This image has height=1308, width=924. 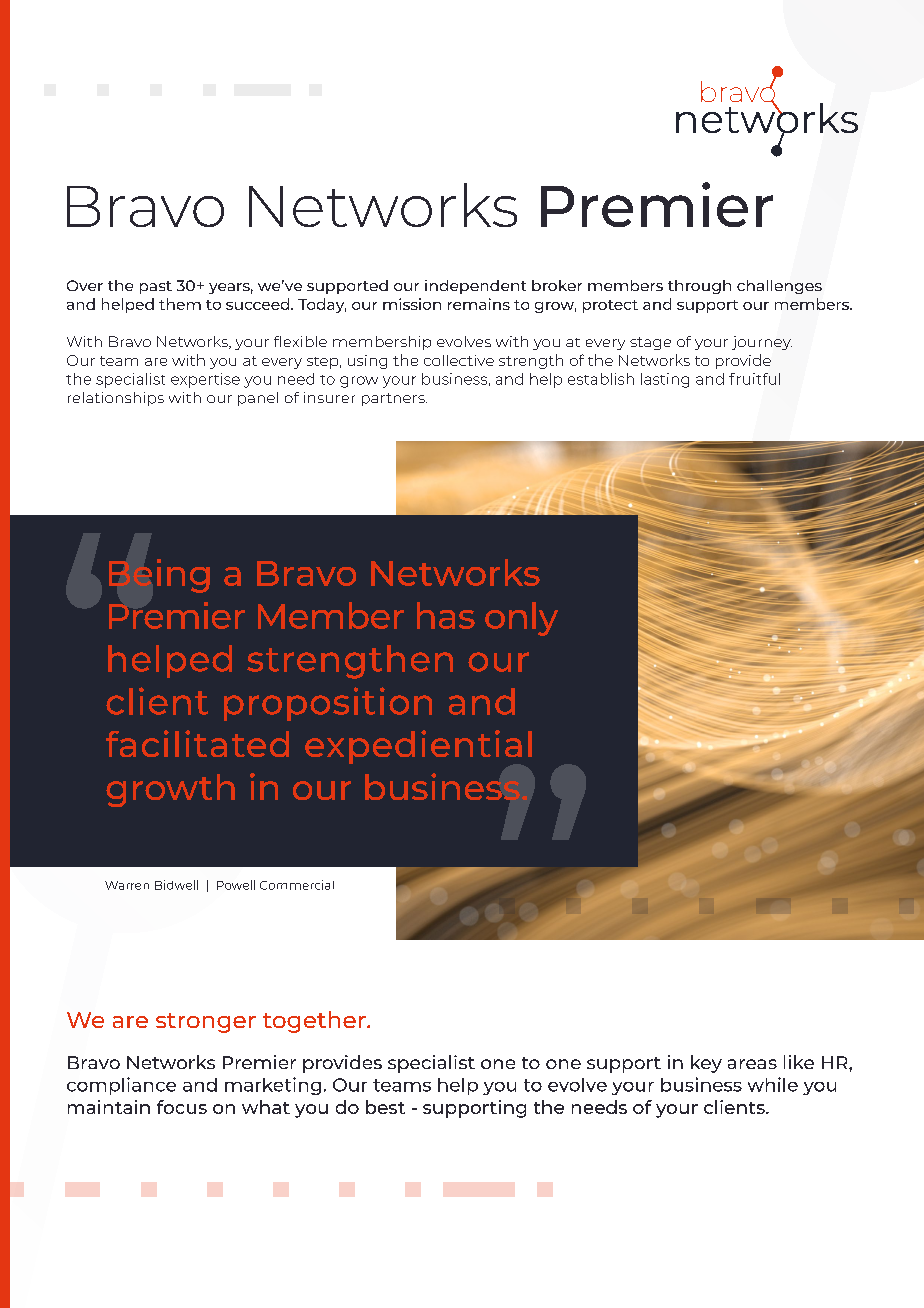 What do you see at coordinates (412, 304) in the image?
I see `mission` at bounding box center [412, 304].
